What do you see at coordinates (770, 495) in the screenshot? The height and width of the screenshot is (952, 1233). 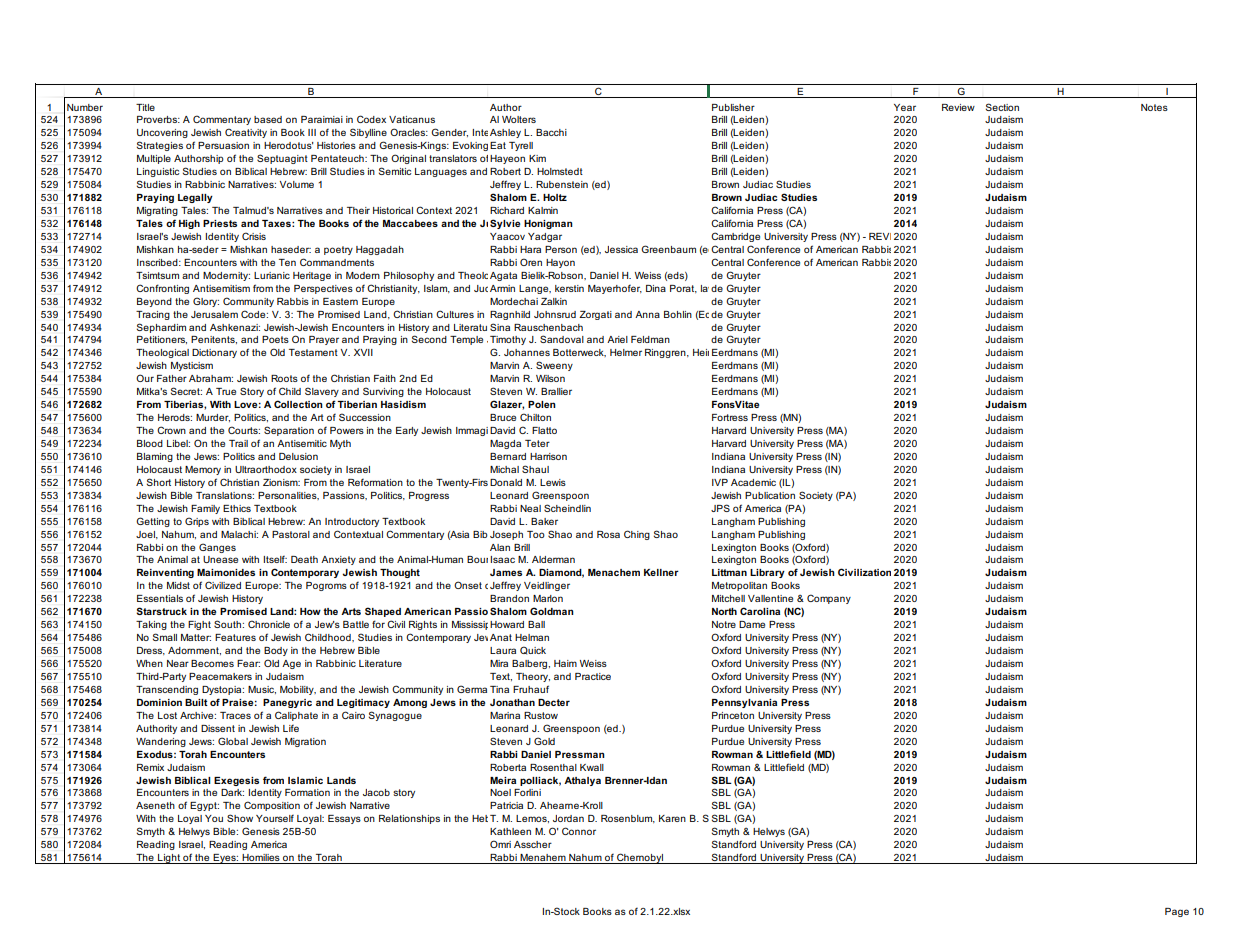 I see `Publication` at bounding box center [770, 495].
